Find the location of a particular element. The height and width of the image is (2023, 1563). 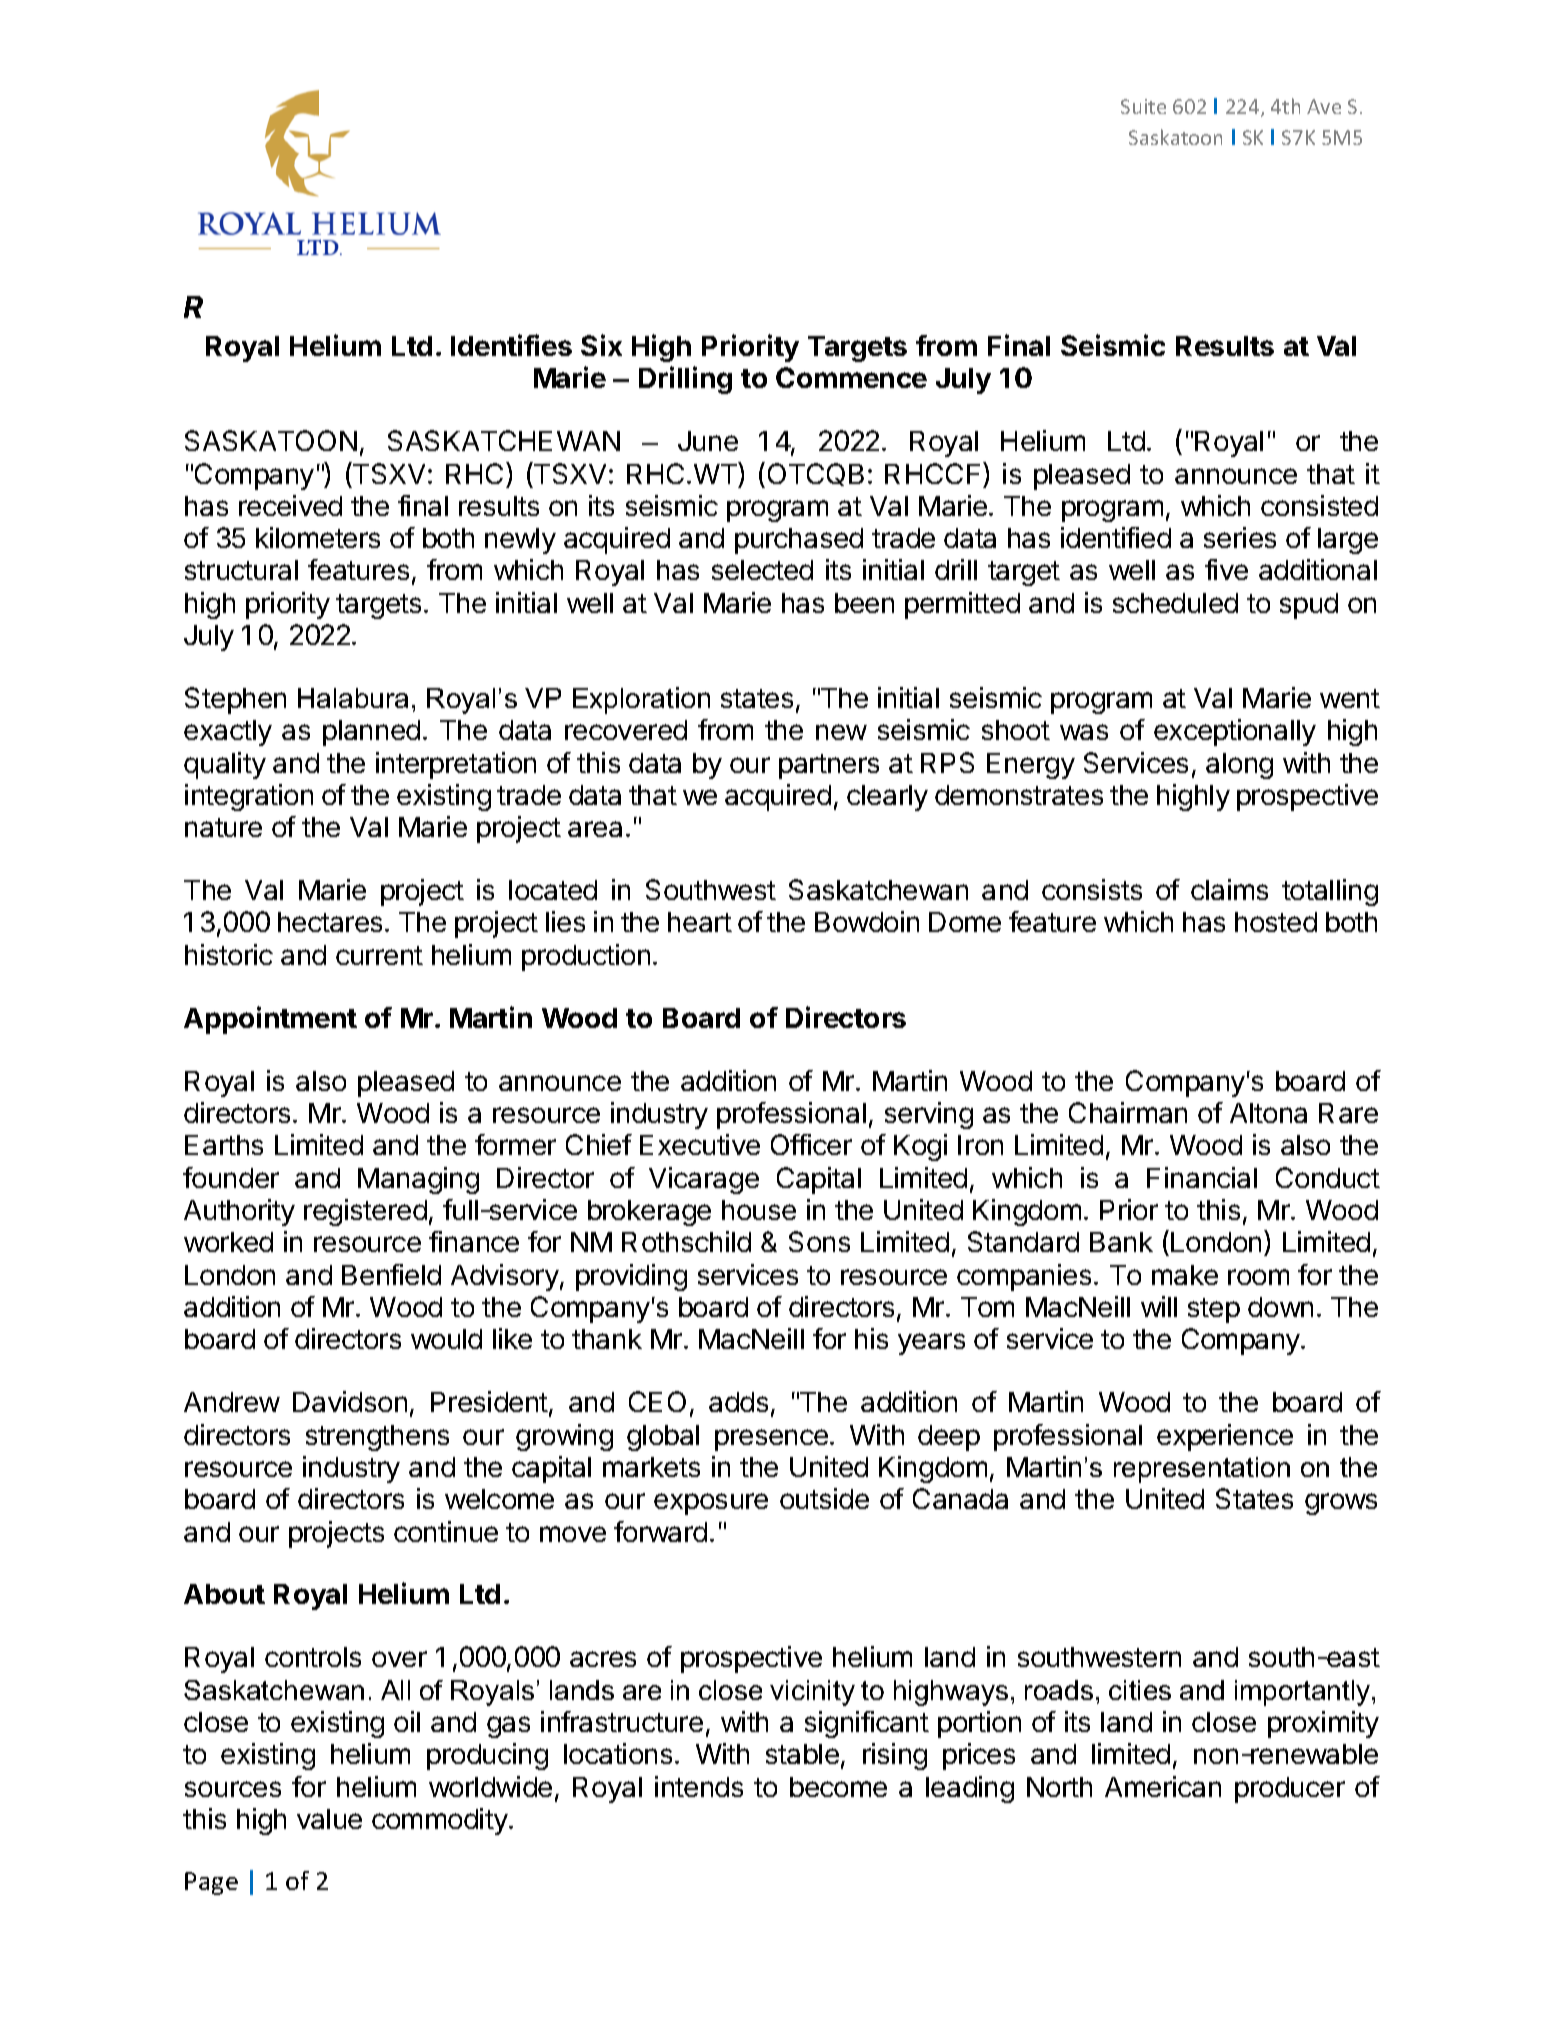

current is located at coordinates (379, 955).
